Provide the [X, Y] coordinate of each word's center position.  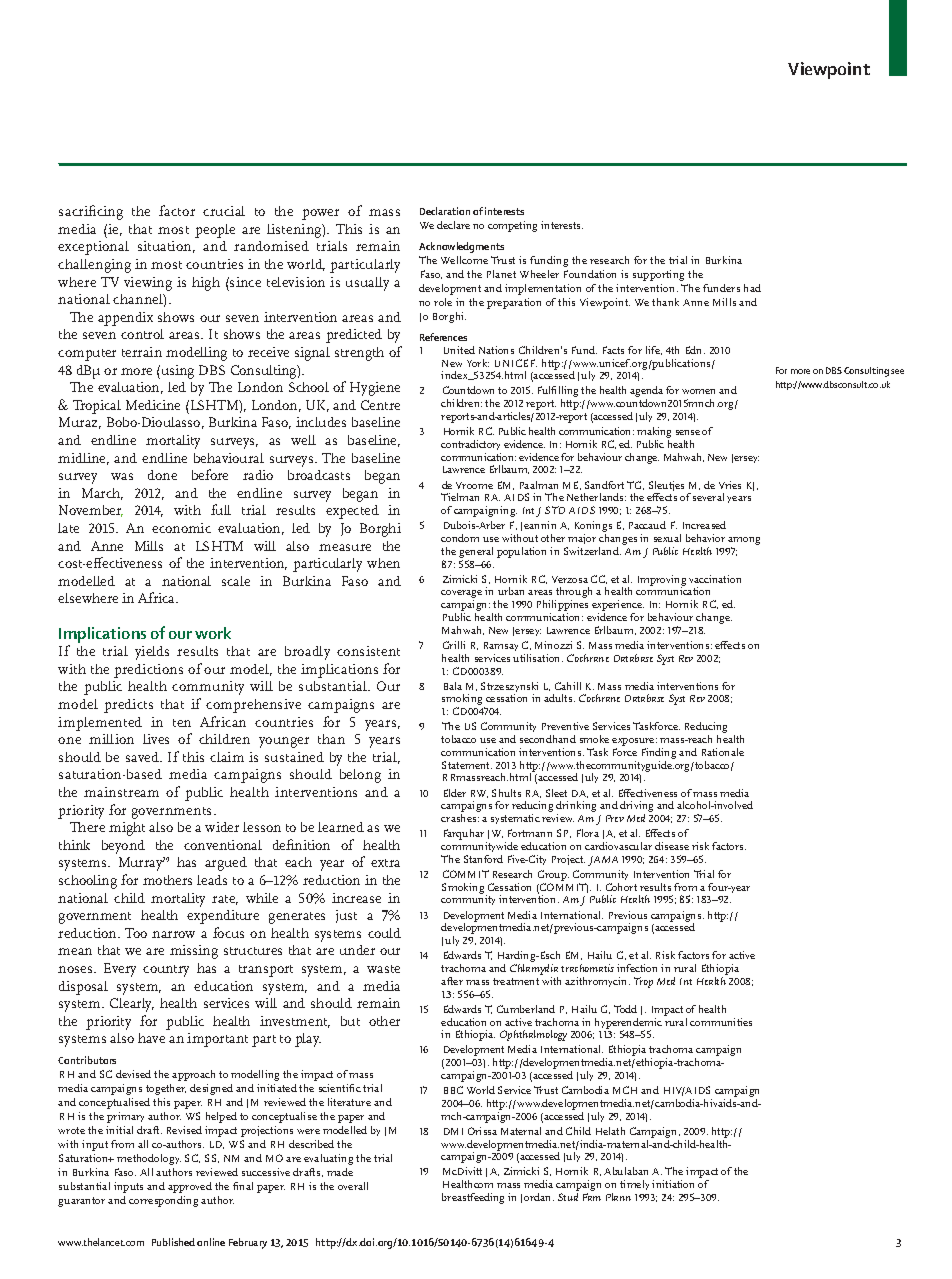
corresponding [163, 1201]
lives [156, 739]
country [166, 971]
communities [721, 1022]
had [752, 288]
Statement [467, 765]
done [162, 475]
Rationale [723, 752]
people [215, 231]
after [452, 981]
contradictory [471, 447]
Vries [730, 485]
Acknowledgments [461, 247]
